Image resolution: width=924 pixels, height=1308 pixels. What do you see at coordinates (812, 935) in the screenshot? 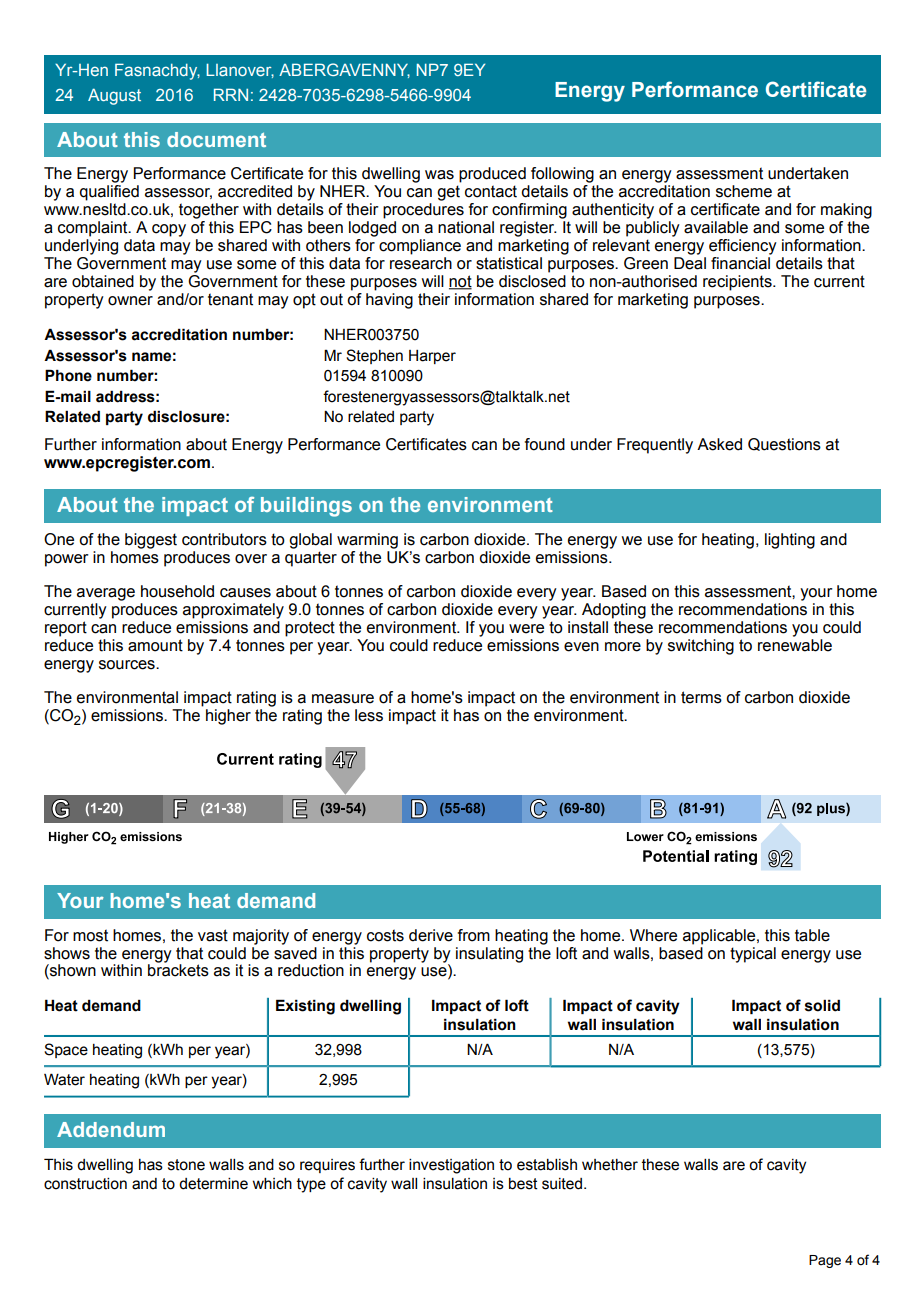
I see `table` at bounding box center [812, 935].
